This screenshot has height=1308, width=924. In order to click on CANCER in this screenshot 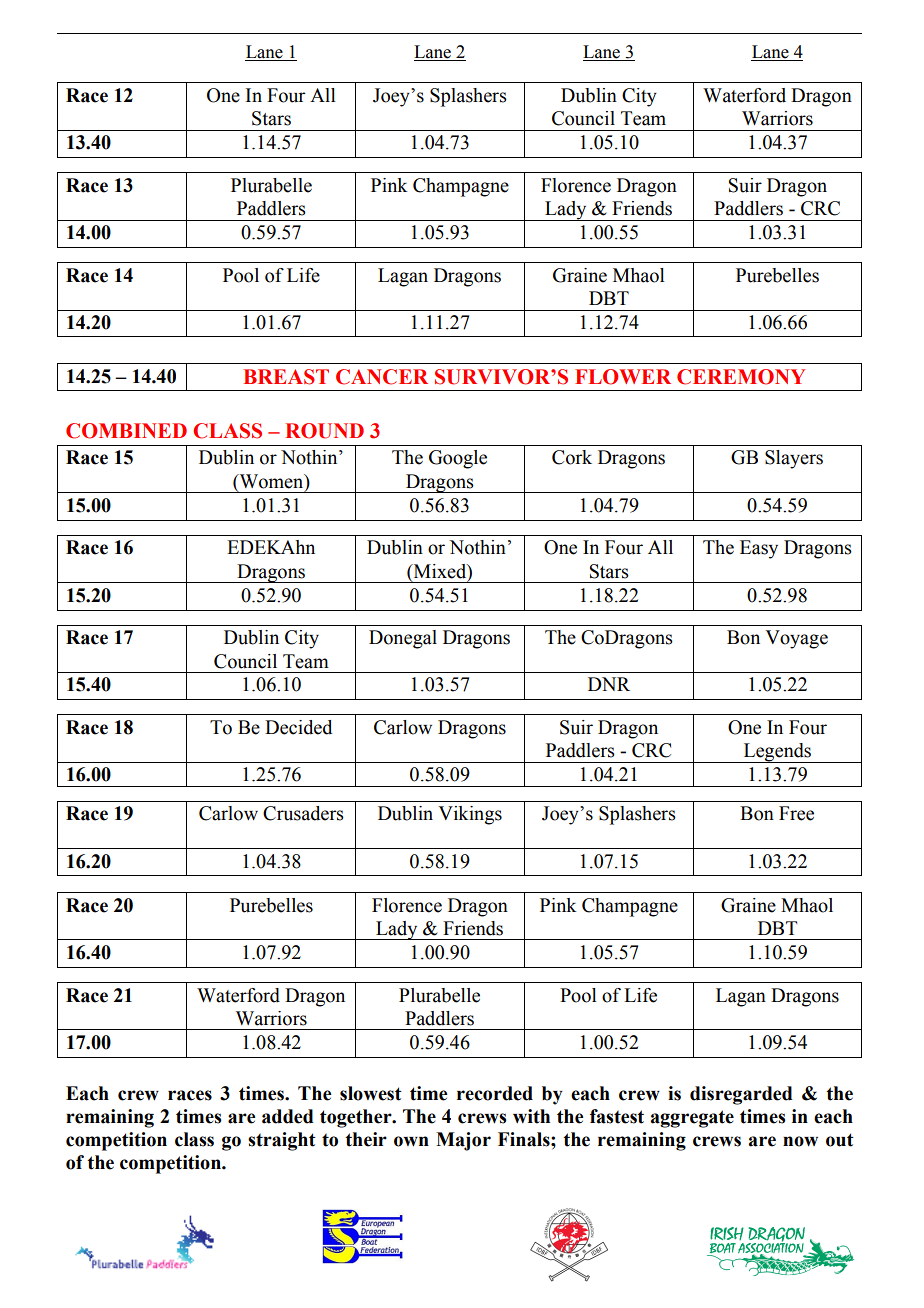, I will do `click(382, 377)`.
